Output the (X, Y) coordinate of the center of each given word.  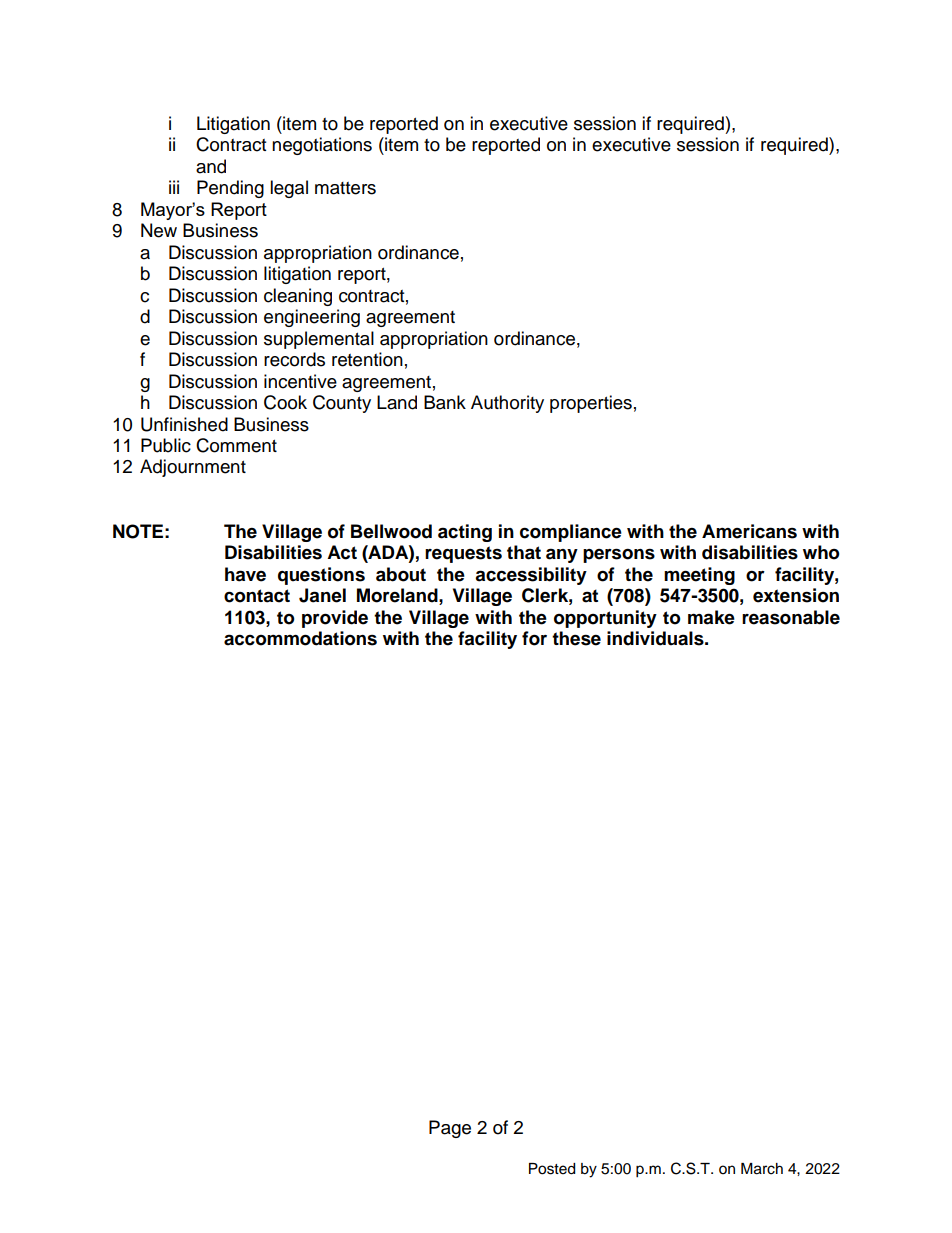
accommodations (300, 638)
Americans (749, 531)
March (762, 1169)
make (711, 617)
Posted (552, 1169)
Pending (230, 189)
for (534, 638)
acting (465, 533)
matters (345, 188)
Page (450, 1129)
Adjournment (193, 468)
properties (591, 404)
